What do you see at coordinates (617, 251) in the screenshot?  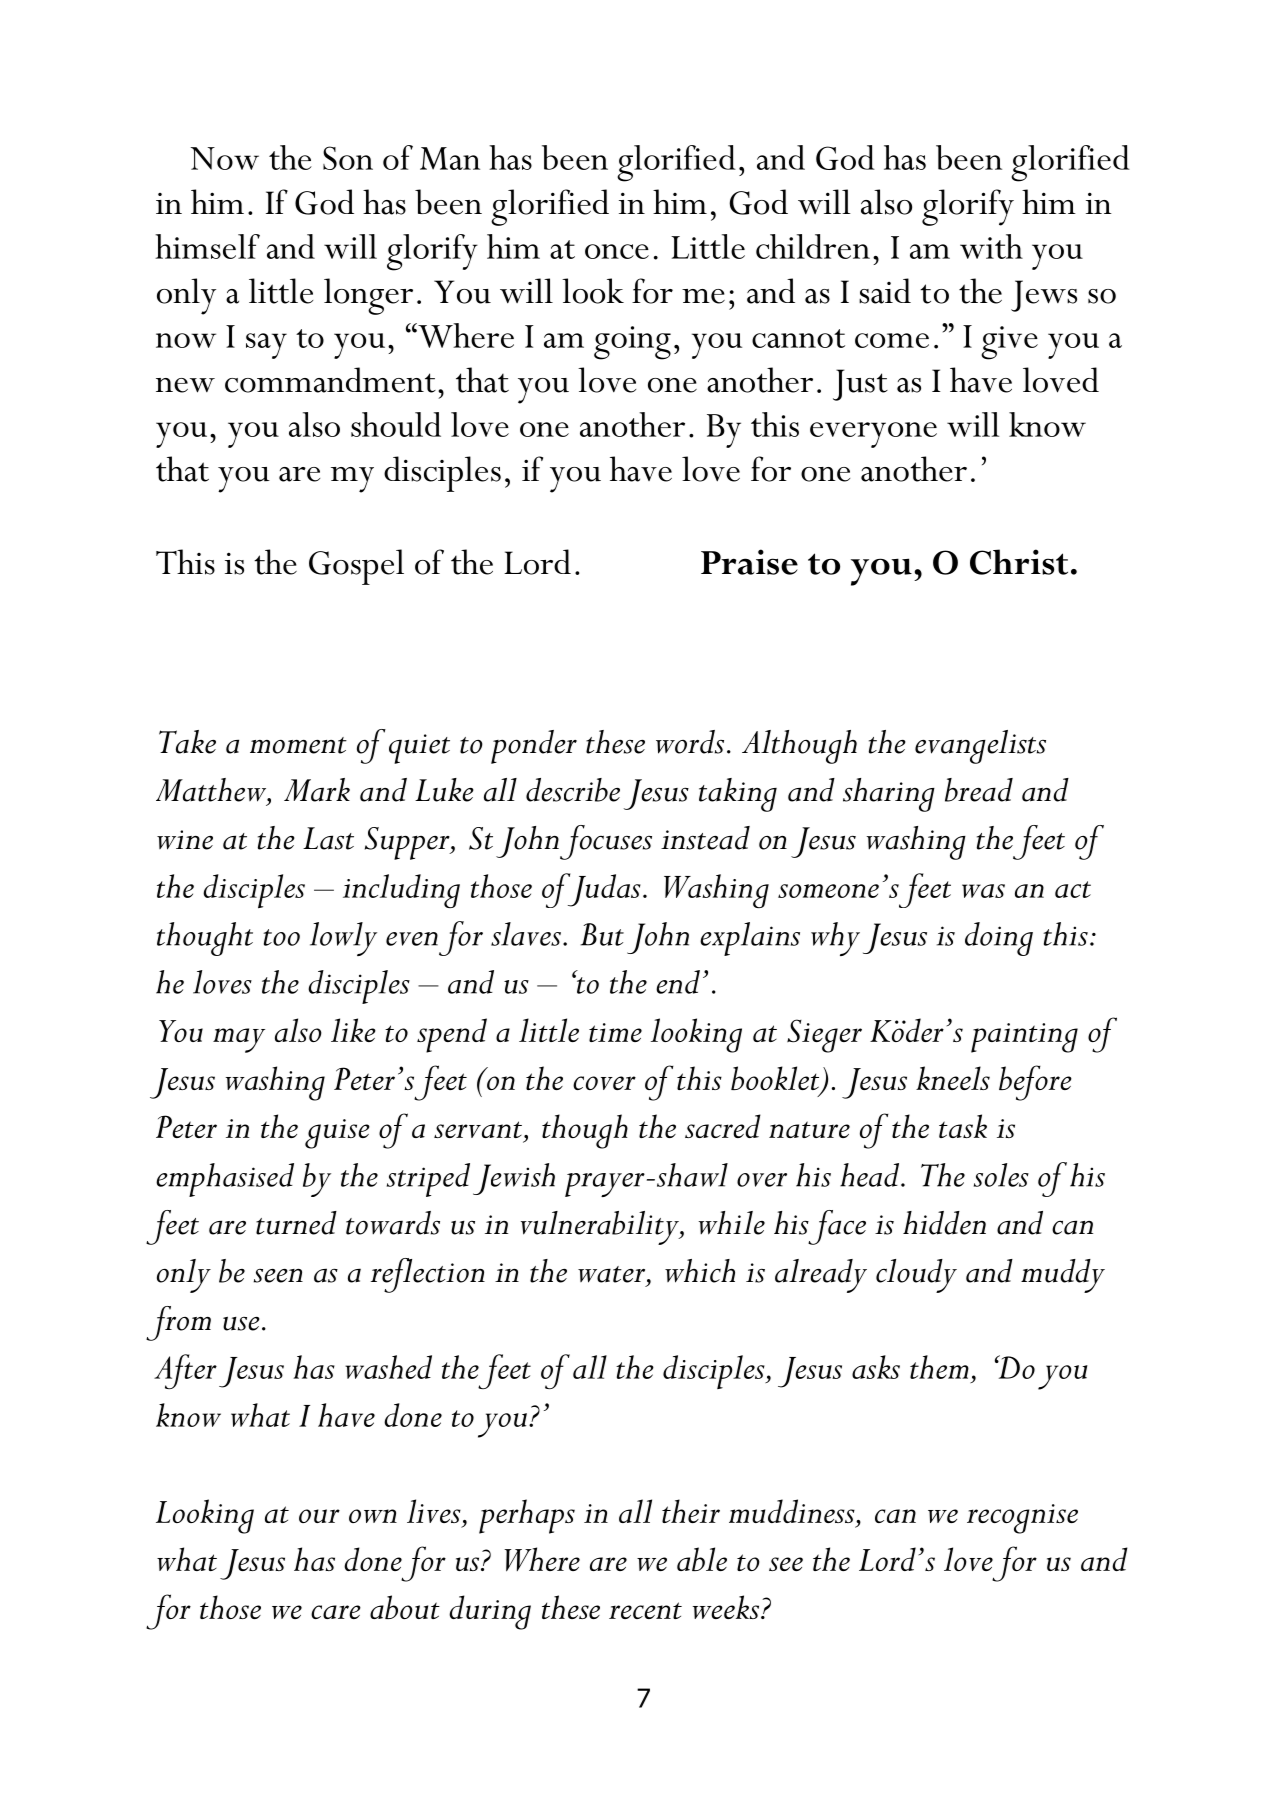 I see `once` at bounding box center [617, 251].
